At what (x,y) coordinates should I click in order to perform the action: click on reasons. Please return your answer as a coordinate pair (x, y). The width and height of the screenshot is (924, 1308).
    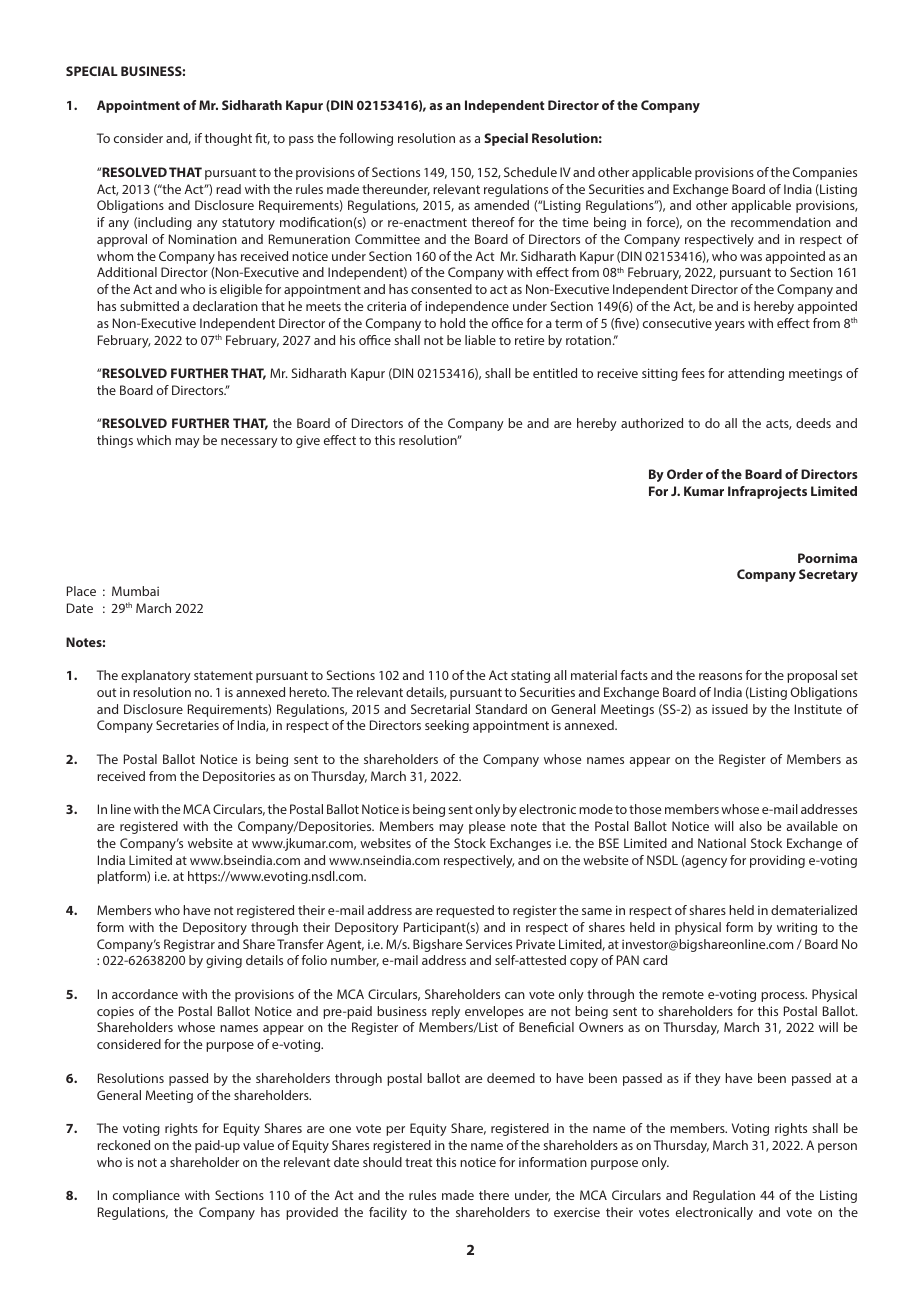
    Looking at the image, I should click on (720, 676).
